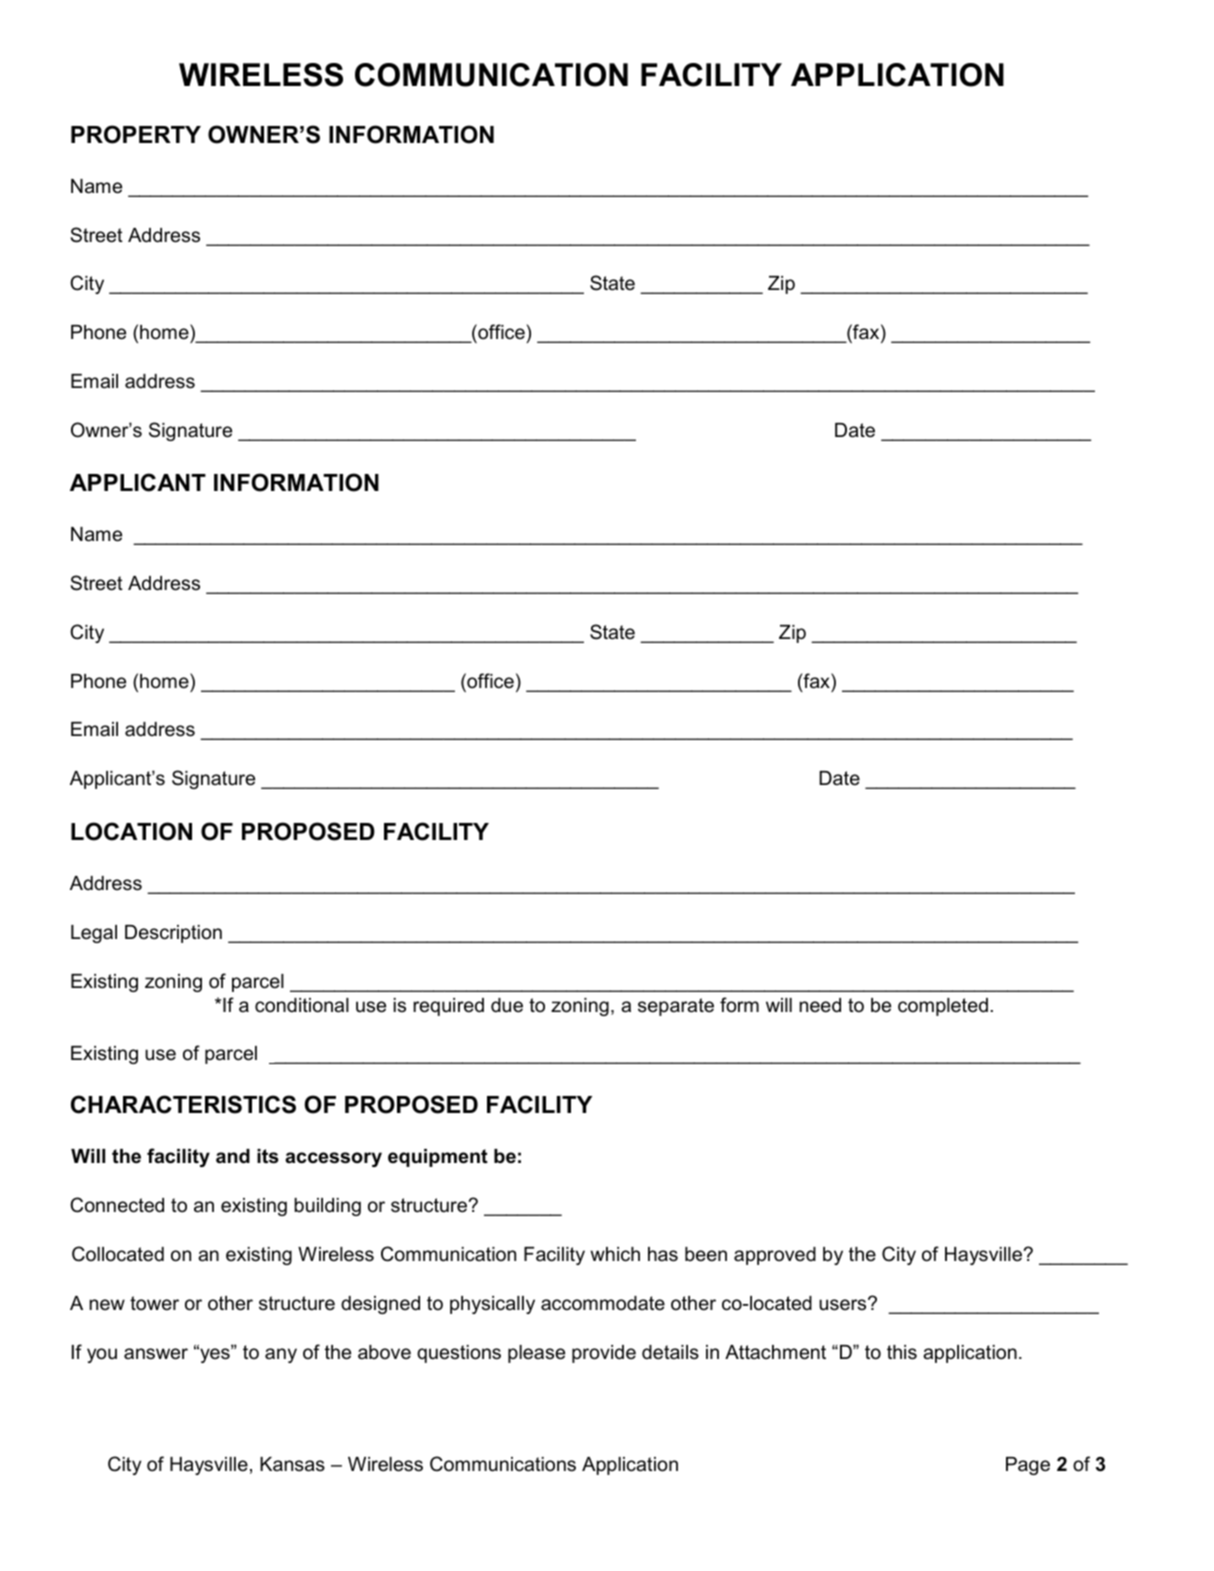 Image resolution: width=1214 pixels, height=1571 pixels. Describe the element at coordinates (507, 1005) in the screenshot. I see `due` at that location.
